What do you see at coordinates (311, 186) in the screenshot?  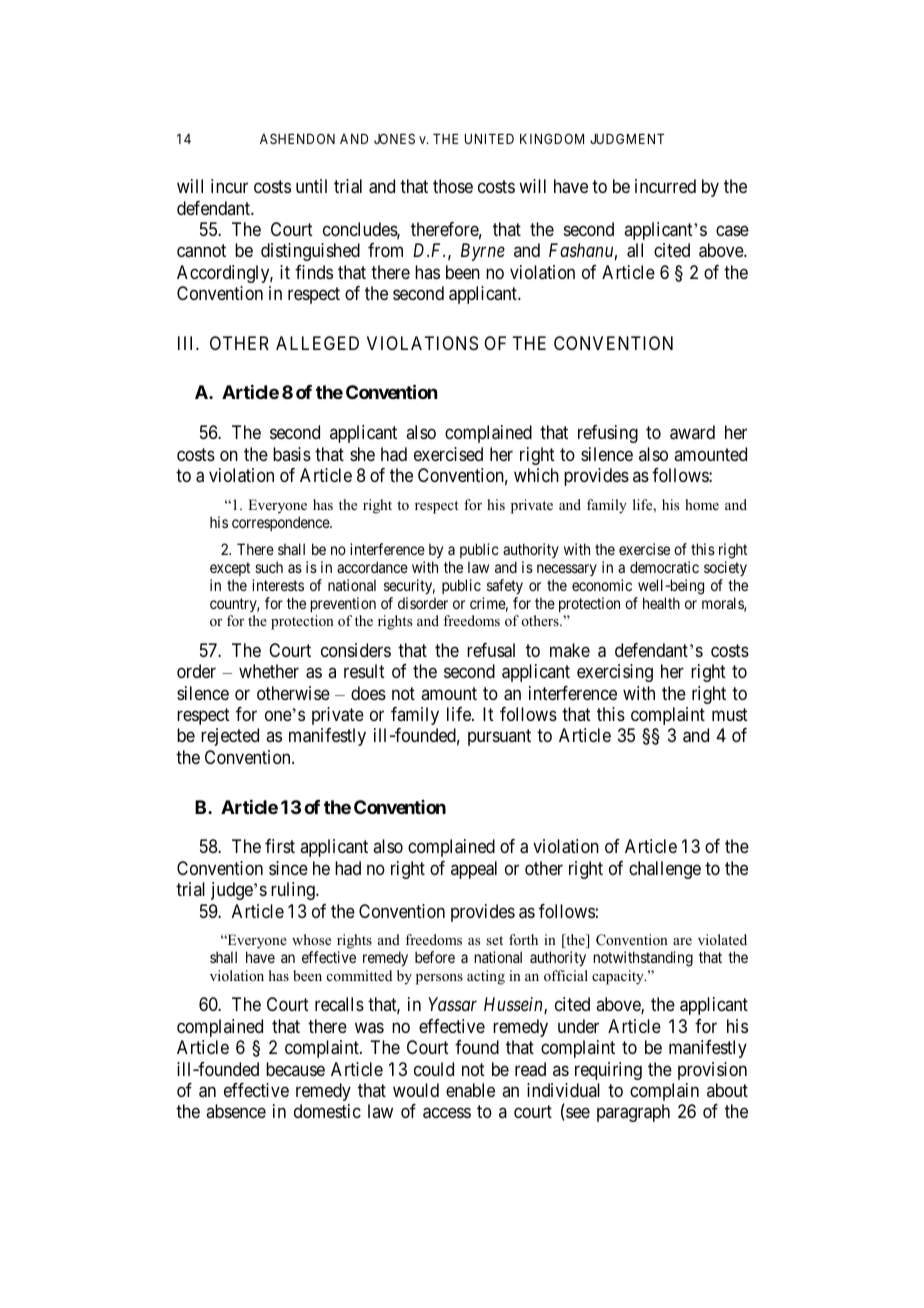 I see `until` at bounding box center [311, 186].
